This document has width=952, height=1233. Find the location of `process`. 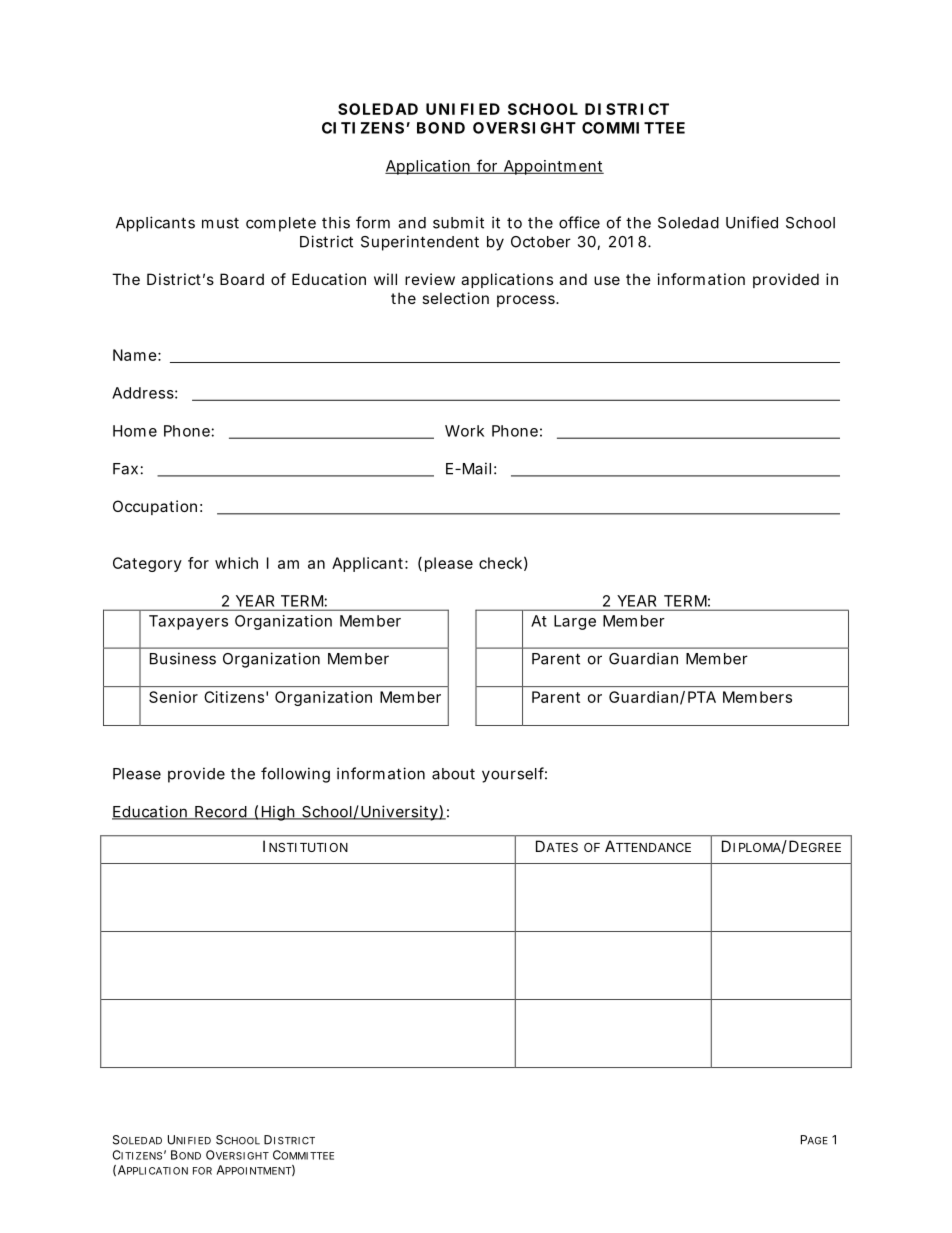

process is located at coordinates (527, 301).
